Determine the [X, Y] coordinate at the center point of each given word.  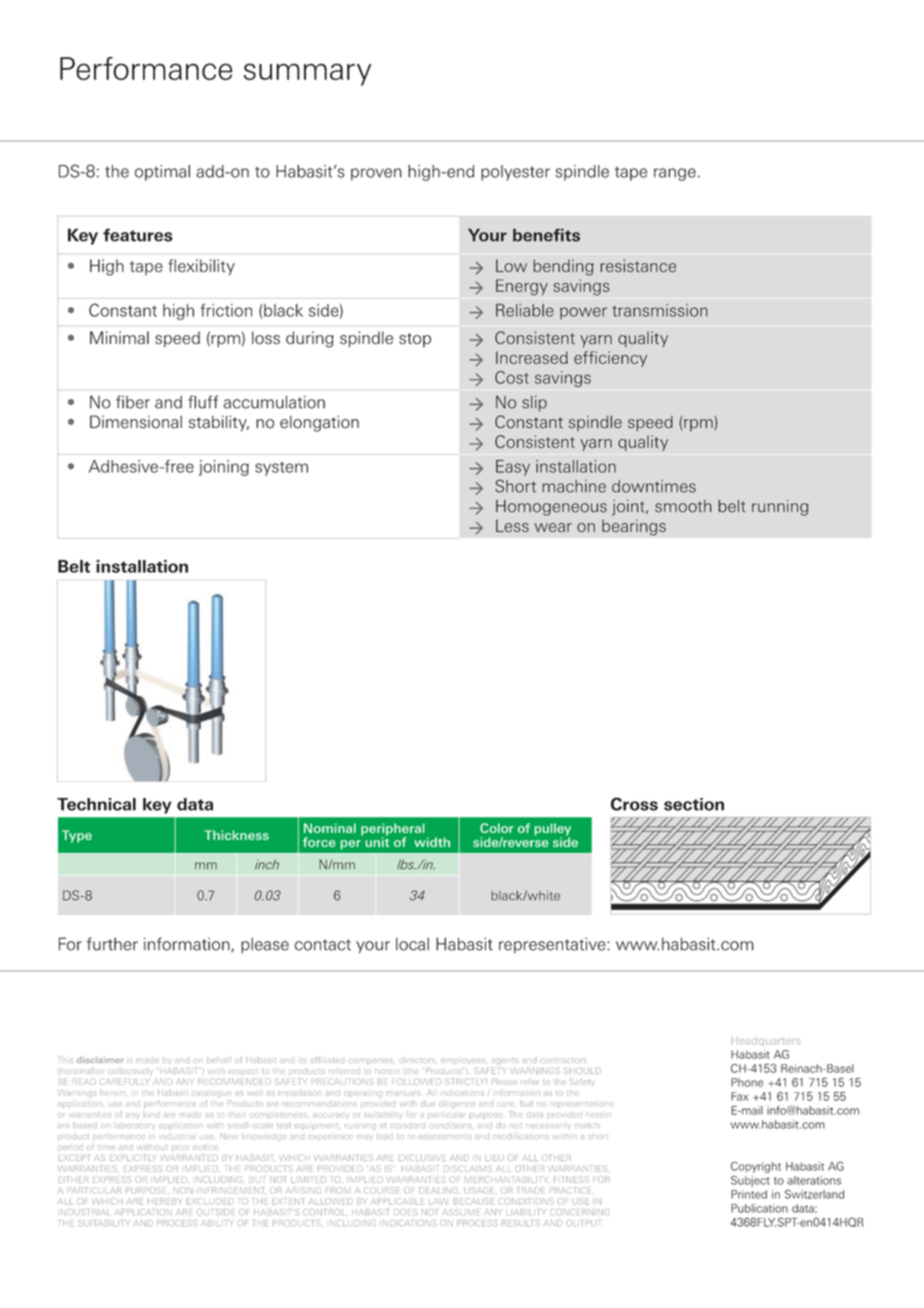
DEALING [439, 1190]
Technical [96, 804]
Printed [749, 1194]
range [675, 174]
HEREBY [165, 1201]
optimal [162, 173]
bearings [634, 527]
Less [512, 525]
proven [376, 174]
